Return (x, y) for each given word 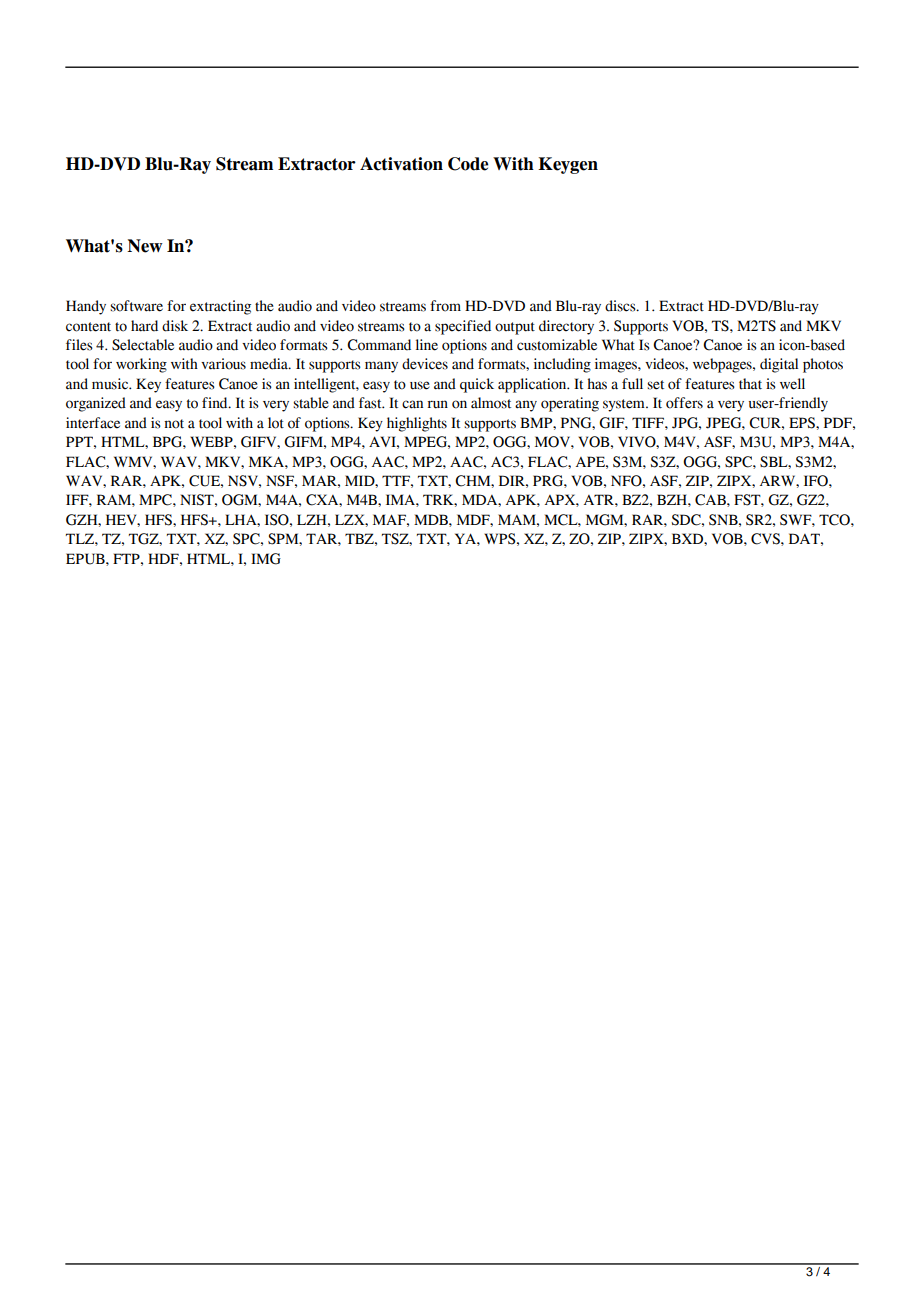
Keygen (568, 165)
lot (276, 423)
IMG (266, 559)
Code (468, 164)
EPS (803, 423)
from (445, 306)
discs (621, 306)
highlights (417, 424)
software (136, 306)
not (174, 424)
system (625, 405)
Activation (401, 164)
